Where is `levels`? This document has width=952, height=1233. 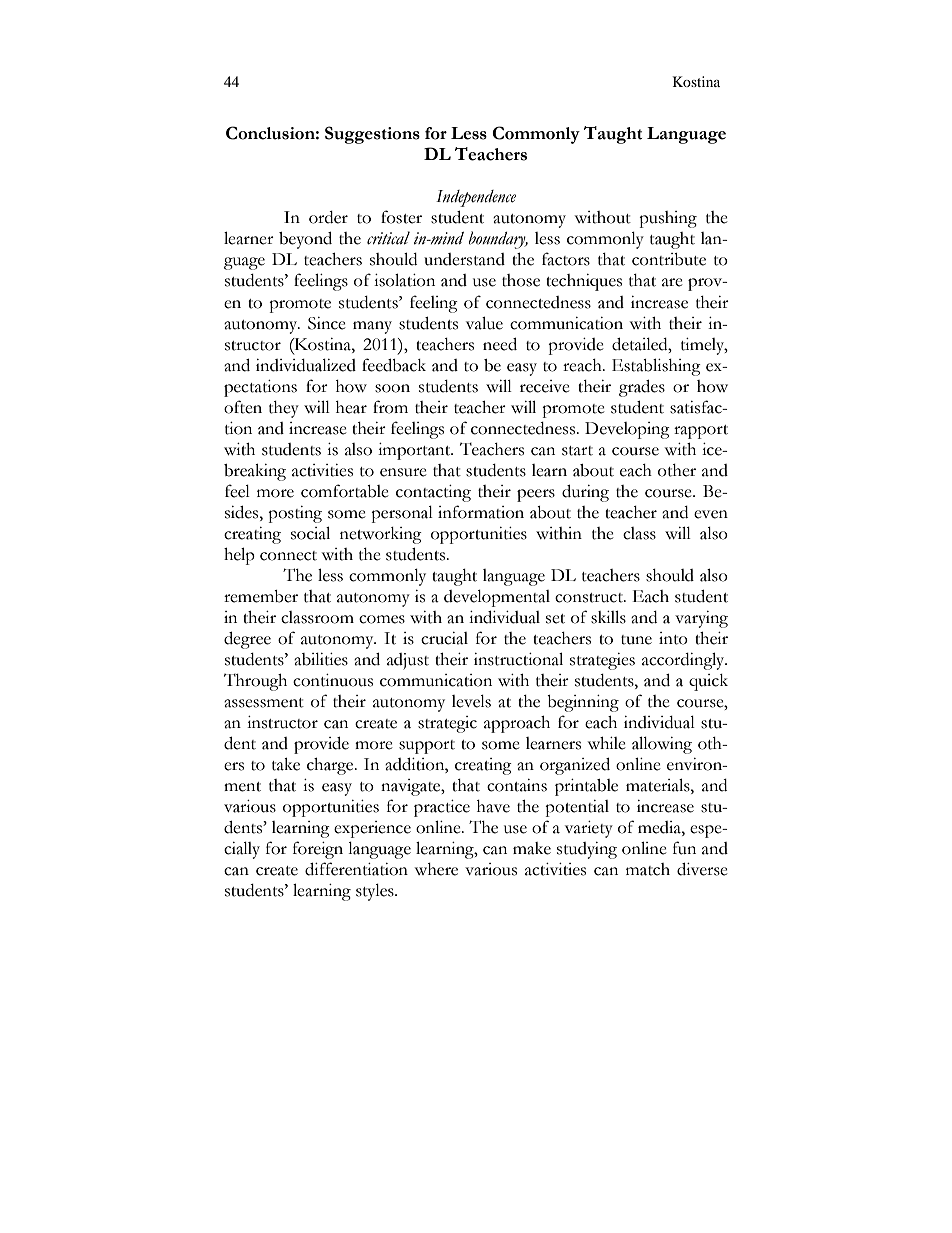
levels is located at coordinates (471, 701).
